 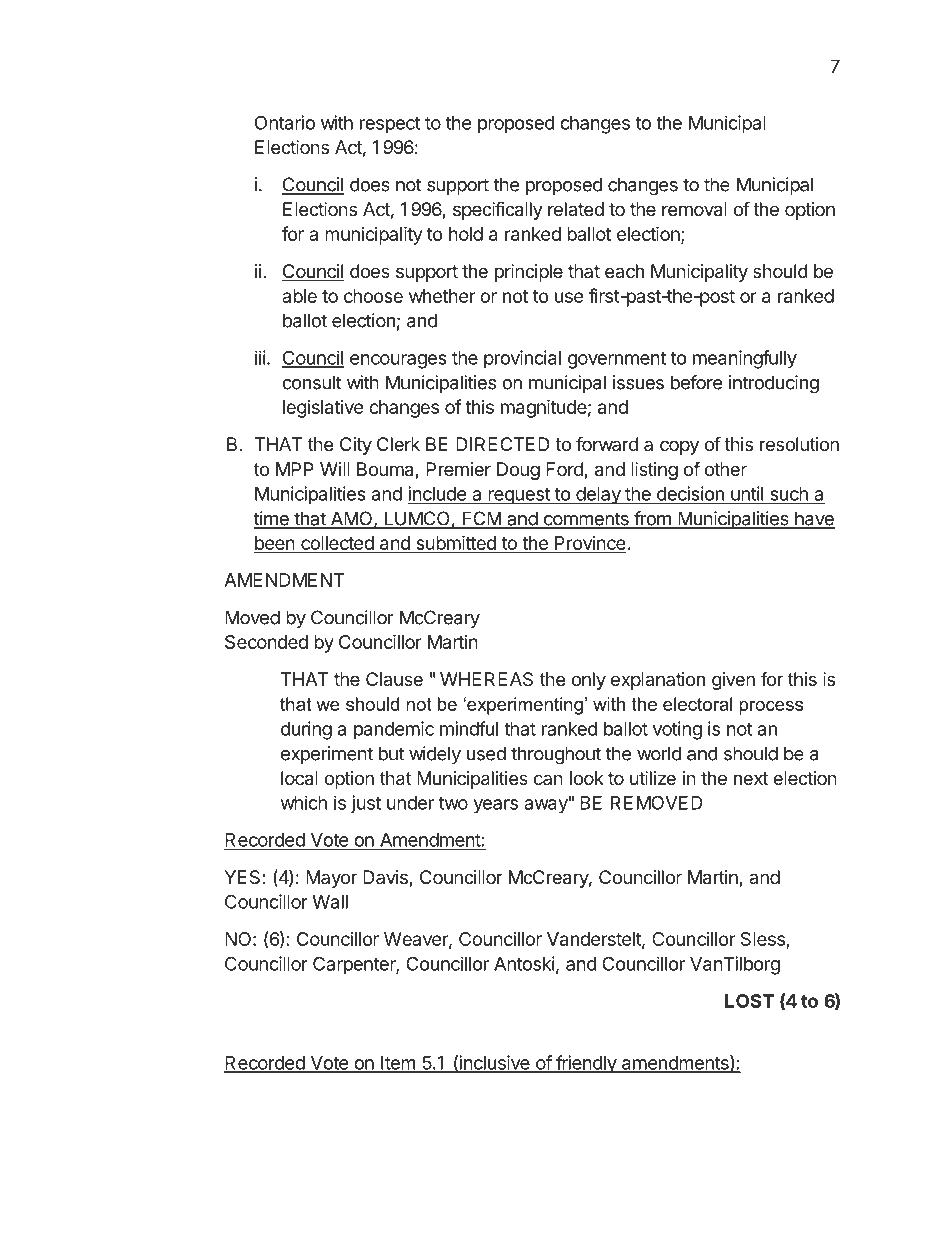 What do you see at coordinates (495, 806) in the page?
I see `years` at bounding box center [495, 806].
